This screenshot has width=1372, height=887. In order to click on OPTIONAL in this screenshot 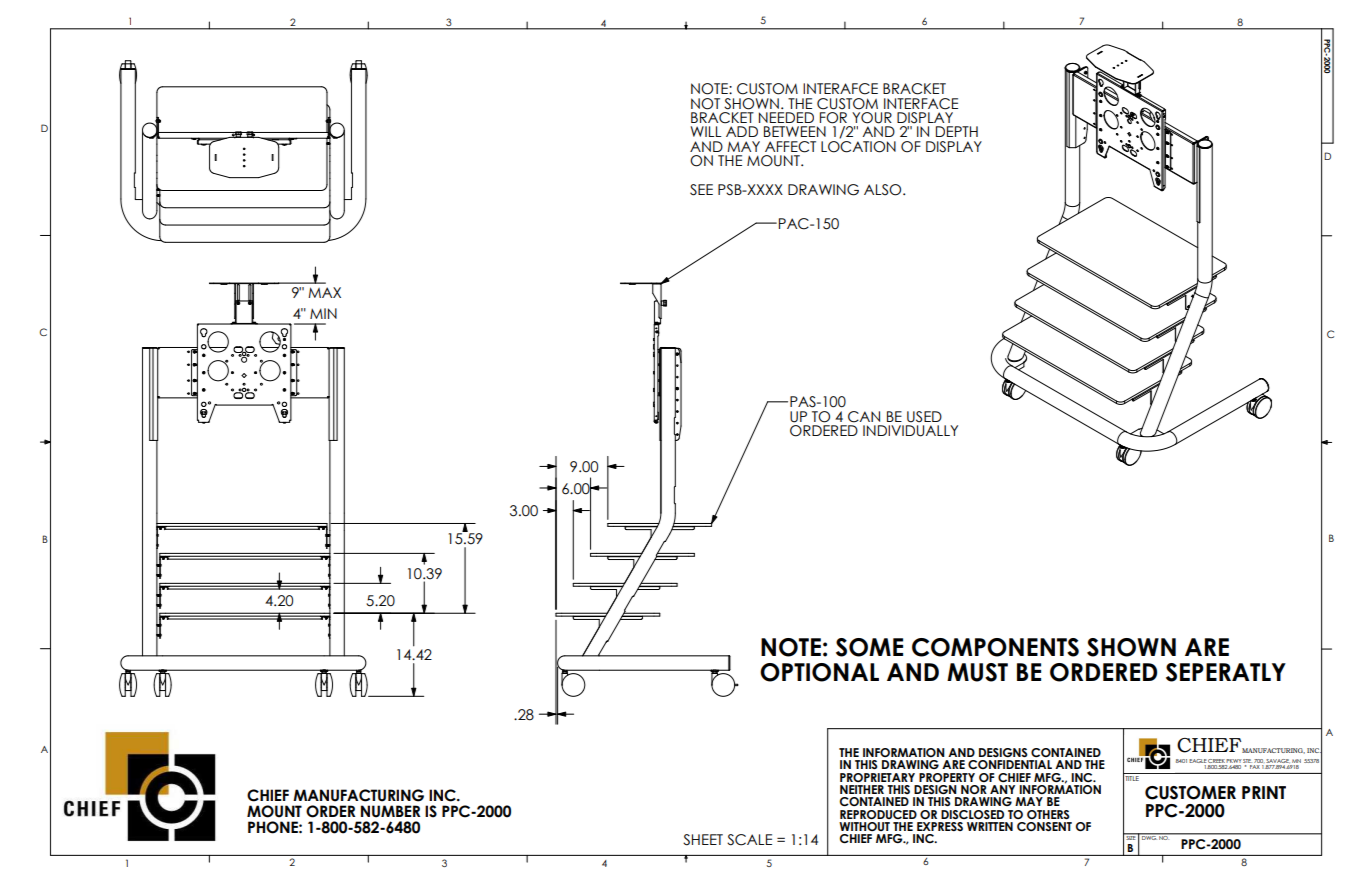, I will do `click(819, 672)`.
